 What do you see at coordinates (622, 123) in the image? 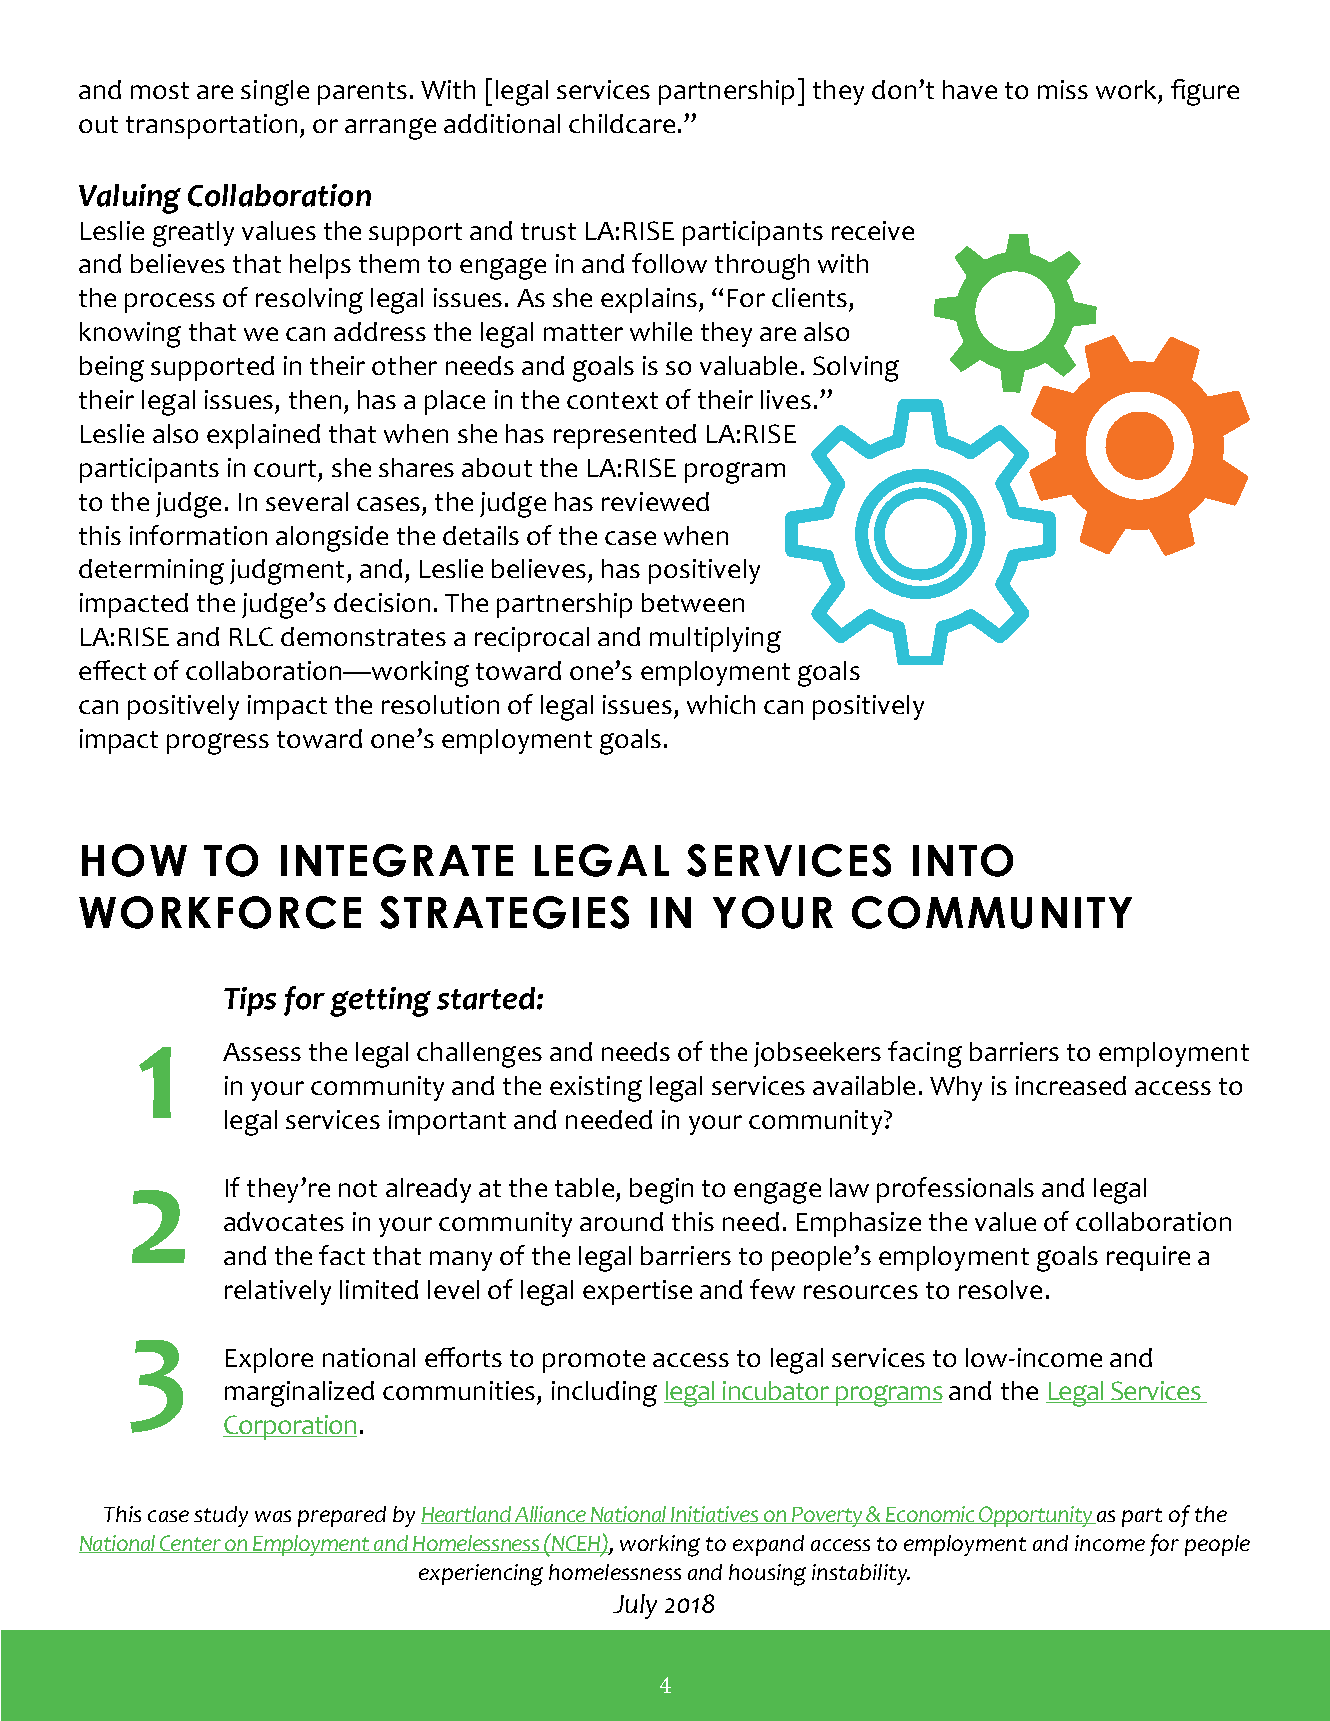
I see `childcare` at bounding box center [622, 123].
